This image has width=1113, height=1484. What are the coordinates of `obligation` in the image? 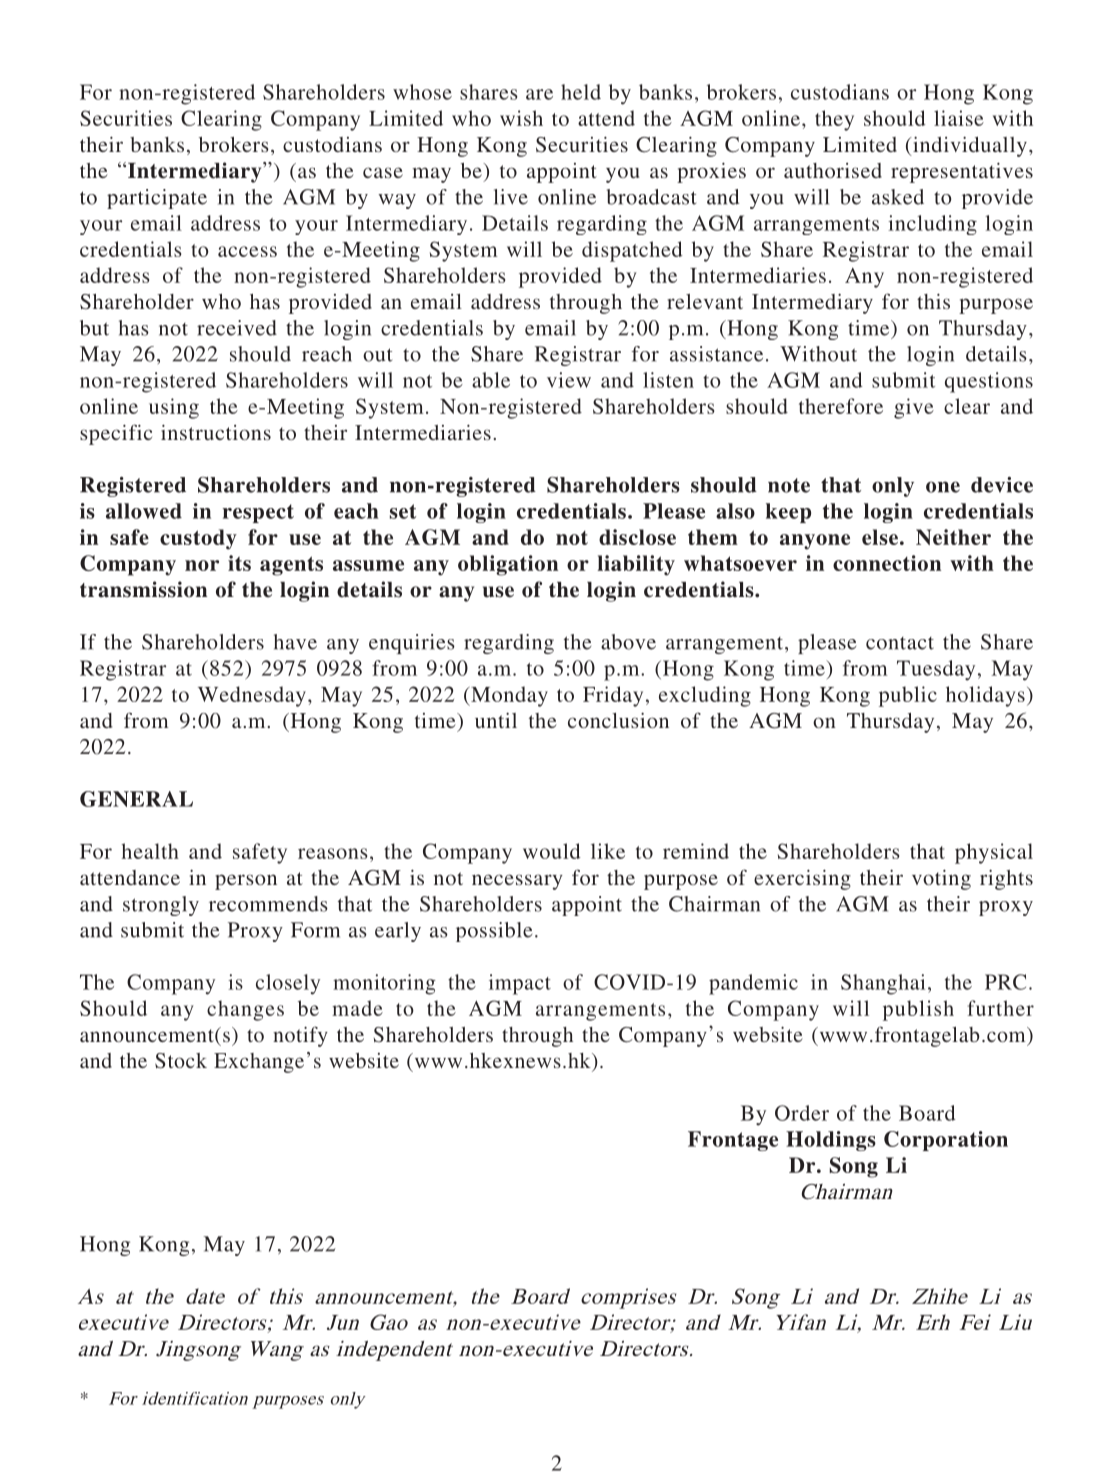 It's located at (508, 565).
